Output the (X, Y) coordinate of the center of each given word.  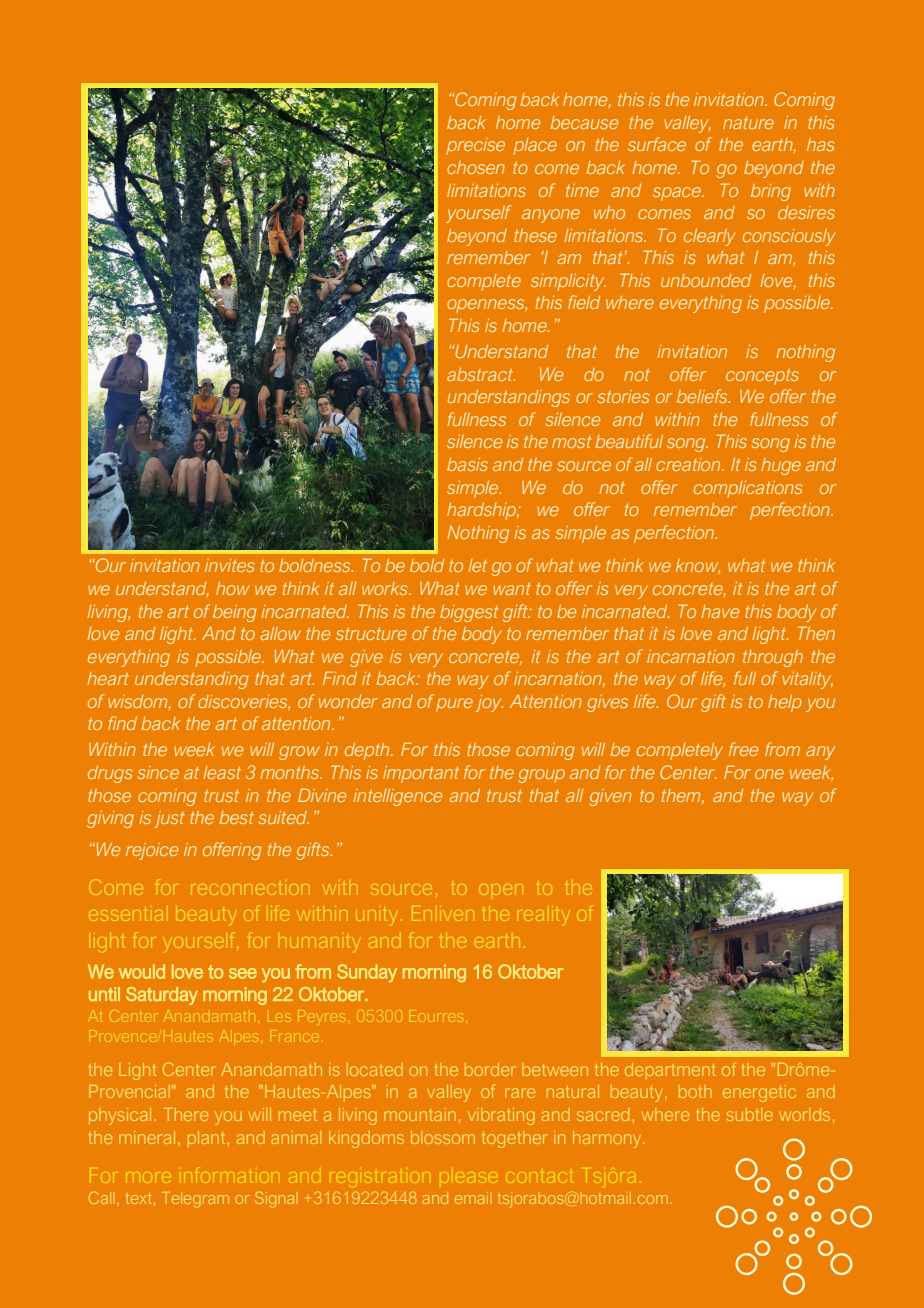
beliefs (703, 396)
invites (229, 565)
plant (206, 1139)
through (773, 658)
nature (748, 123)
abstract (481, 374)
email (473, 1198)
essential (126, 915)
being (234, 613)
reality (542, 915)
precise (475, 146)
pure (454, 705)
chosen (476, 167)
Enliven (442, 913)
